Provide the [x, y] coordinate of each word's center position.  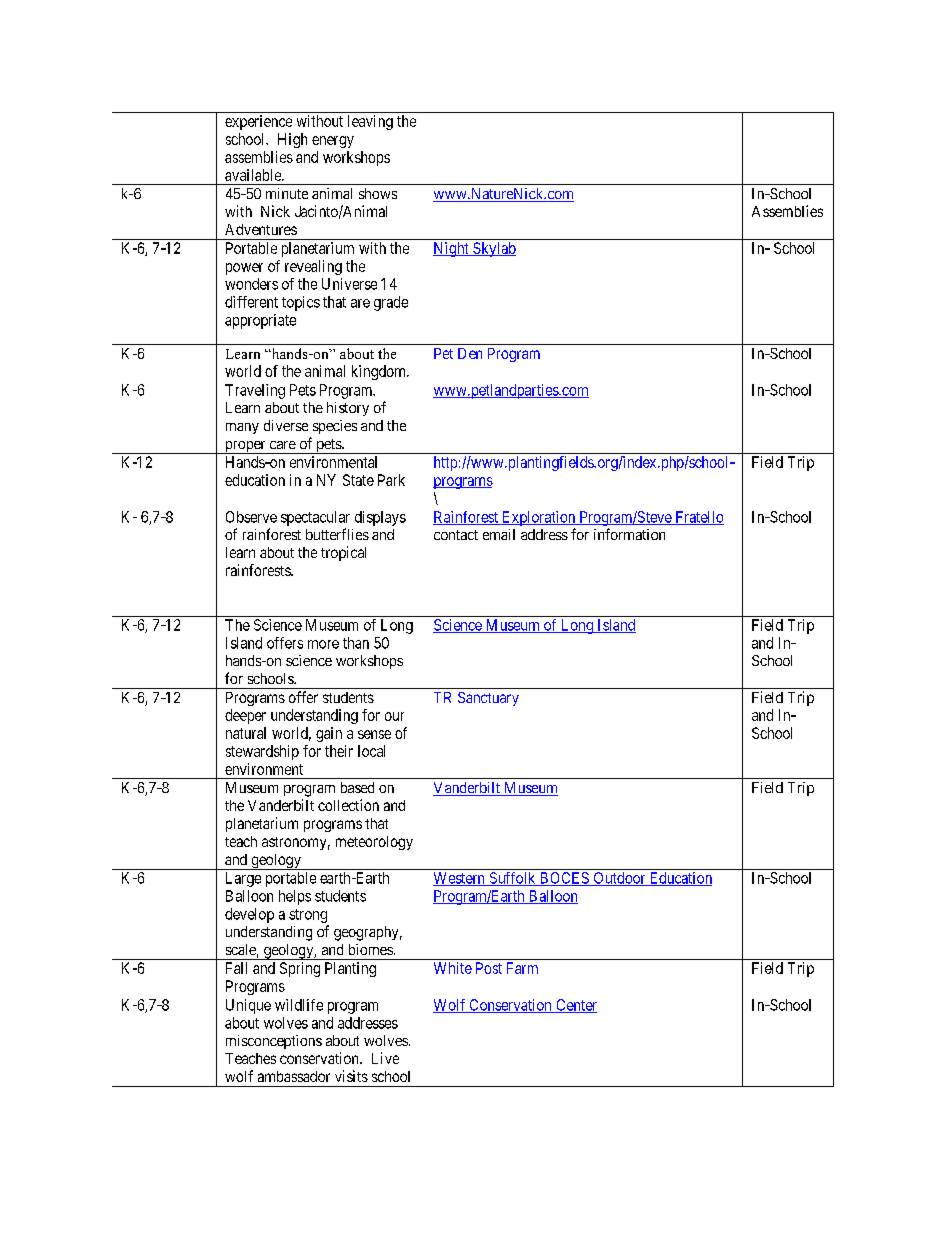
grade [391, 303]
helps [295, 897]
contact [456, 535]
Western [460, 879]
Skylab [493, 249]
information [629, 534]
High [292, 140]
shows [378, 193]
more [323, 644]
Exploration [538, 518]
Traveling [255, 391]
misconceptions [274, 1042]
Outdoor [619, 879]
